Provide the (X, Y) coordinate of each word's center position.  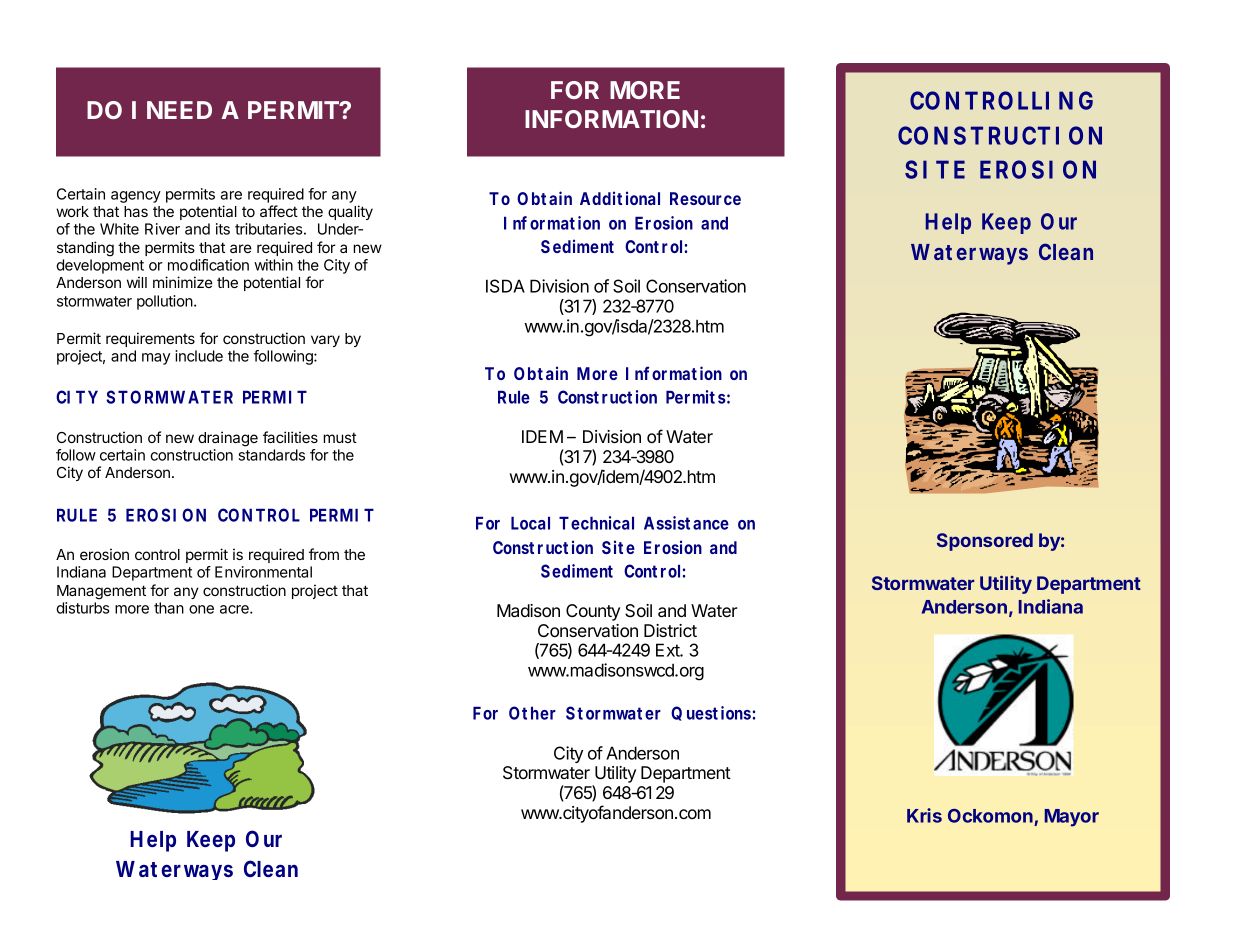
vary (325, 341)
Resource (705, 198)
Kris (924, 815)
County (593, 612)
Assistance (686, 523)
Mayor (1072, 818)
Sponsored (985, 542)
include (199, 356)
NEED (179, 110)
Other (532, 713)
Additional (620, 198)
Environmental (263, 572)
